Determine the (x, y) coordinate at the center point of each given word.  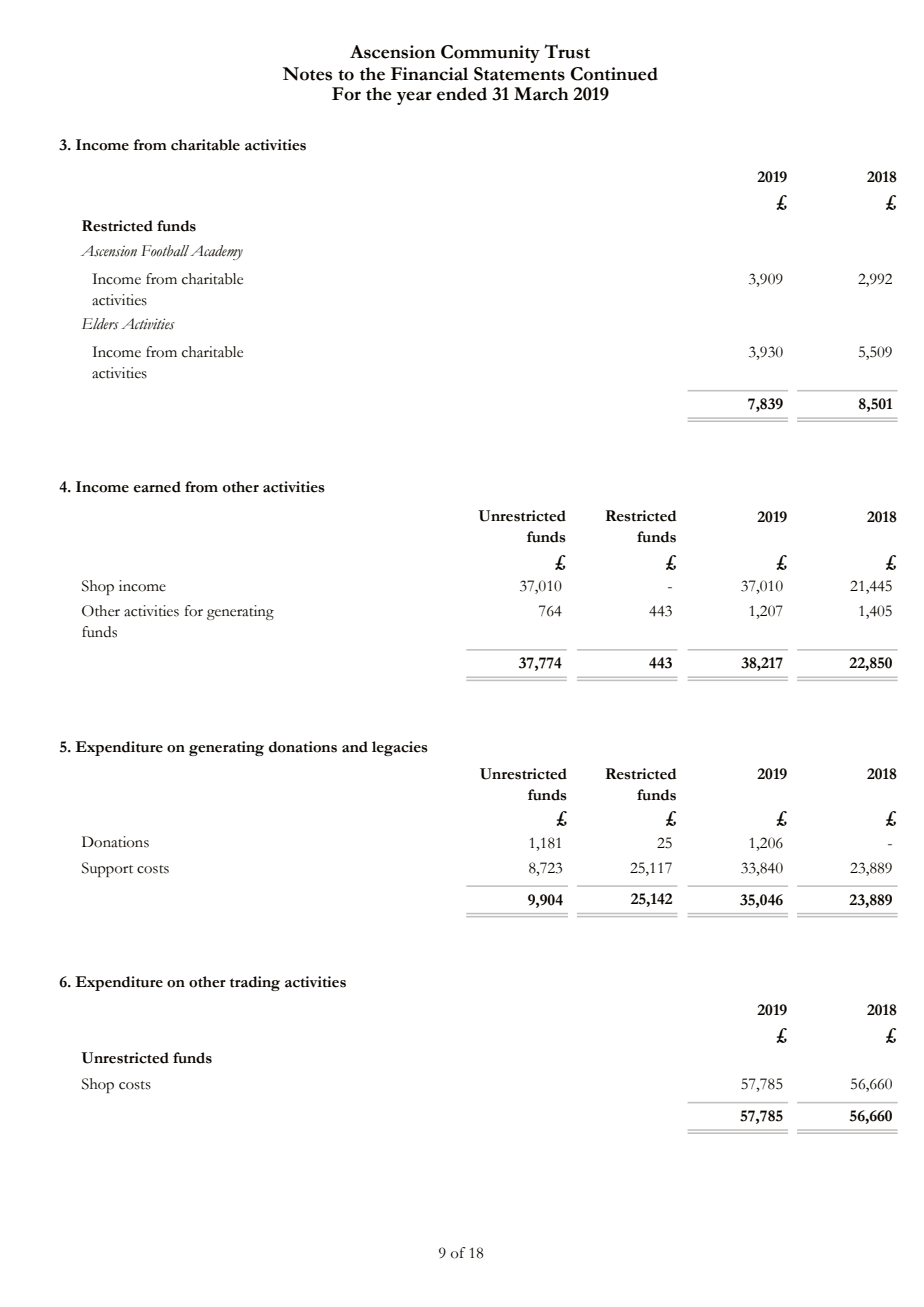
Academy (216, 252)
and (355, 747)
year (414, 98)
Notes (307, 74)
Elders (100, 324)
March (541, 94)
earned (157, 487)
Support (107, 869)
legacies (400, 748)
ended (462, 94)
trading (255, 983)
